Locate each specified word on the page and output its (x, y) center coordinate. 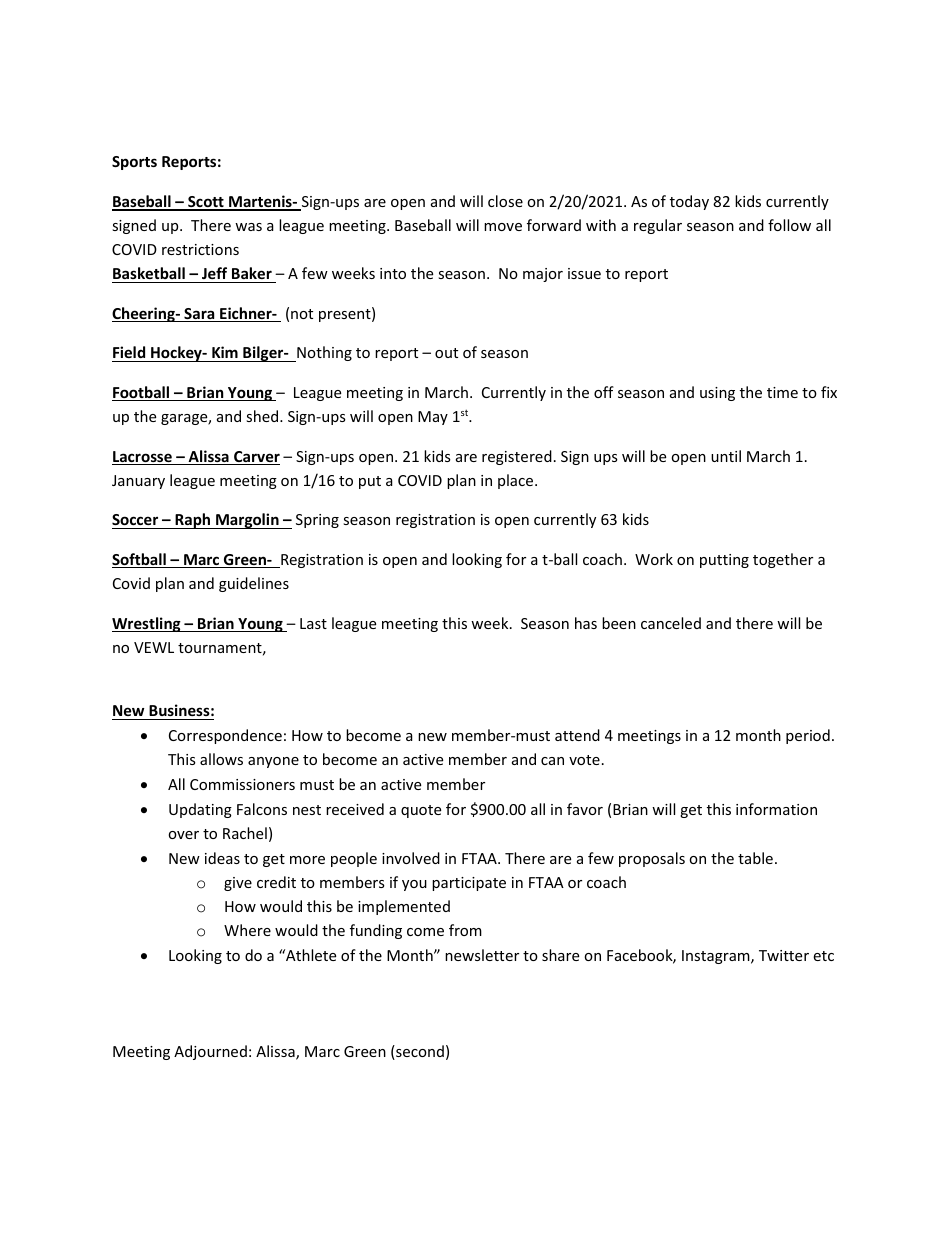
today (689, 202)
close (505, 201)
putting (724, 561)
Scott (206, 203)
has (586, 623)
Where (247, 930)
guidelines (254, 584)
